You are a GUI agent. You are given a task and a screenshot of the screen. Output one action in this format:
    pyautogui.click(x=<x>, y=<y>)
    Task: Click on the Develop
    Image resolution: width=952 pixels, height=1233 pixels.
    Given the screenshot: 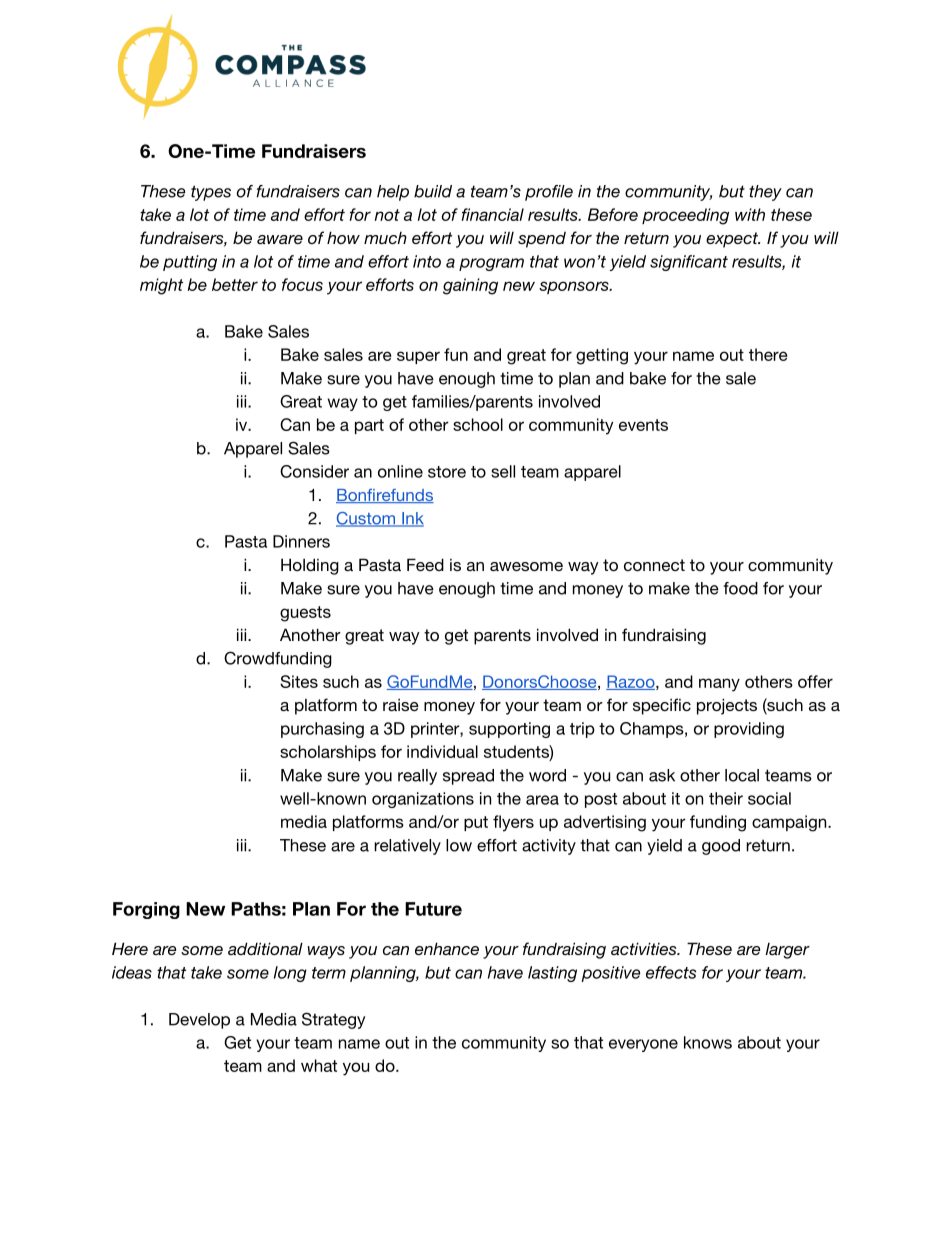 What is the action you would take?
    pyautogui.click(x=199, y=1021)
